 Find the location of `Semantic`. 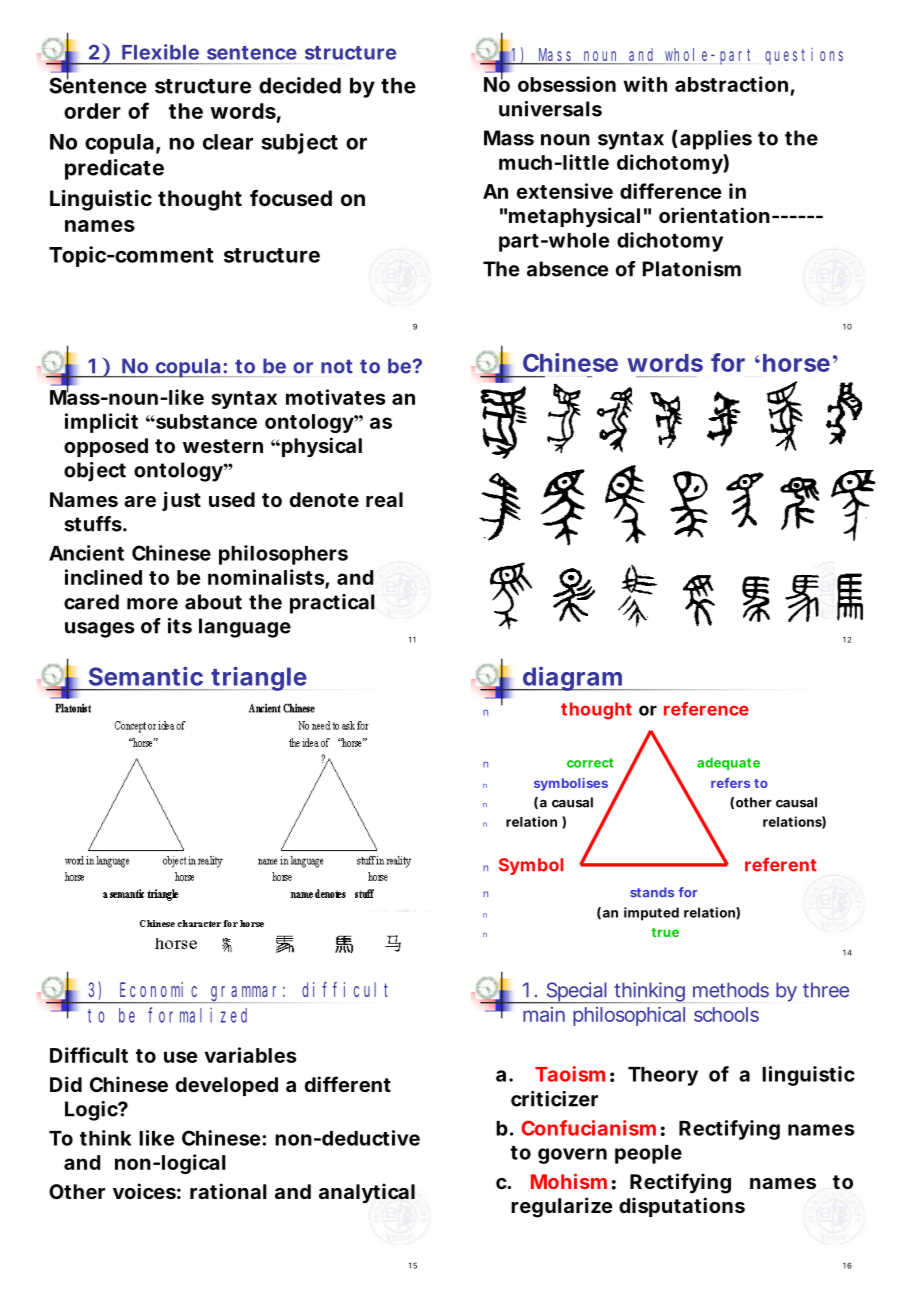

Semantic is located at coordinates (146, 676).
